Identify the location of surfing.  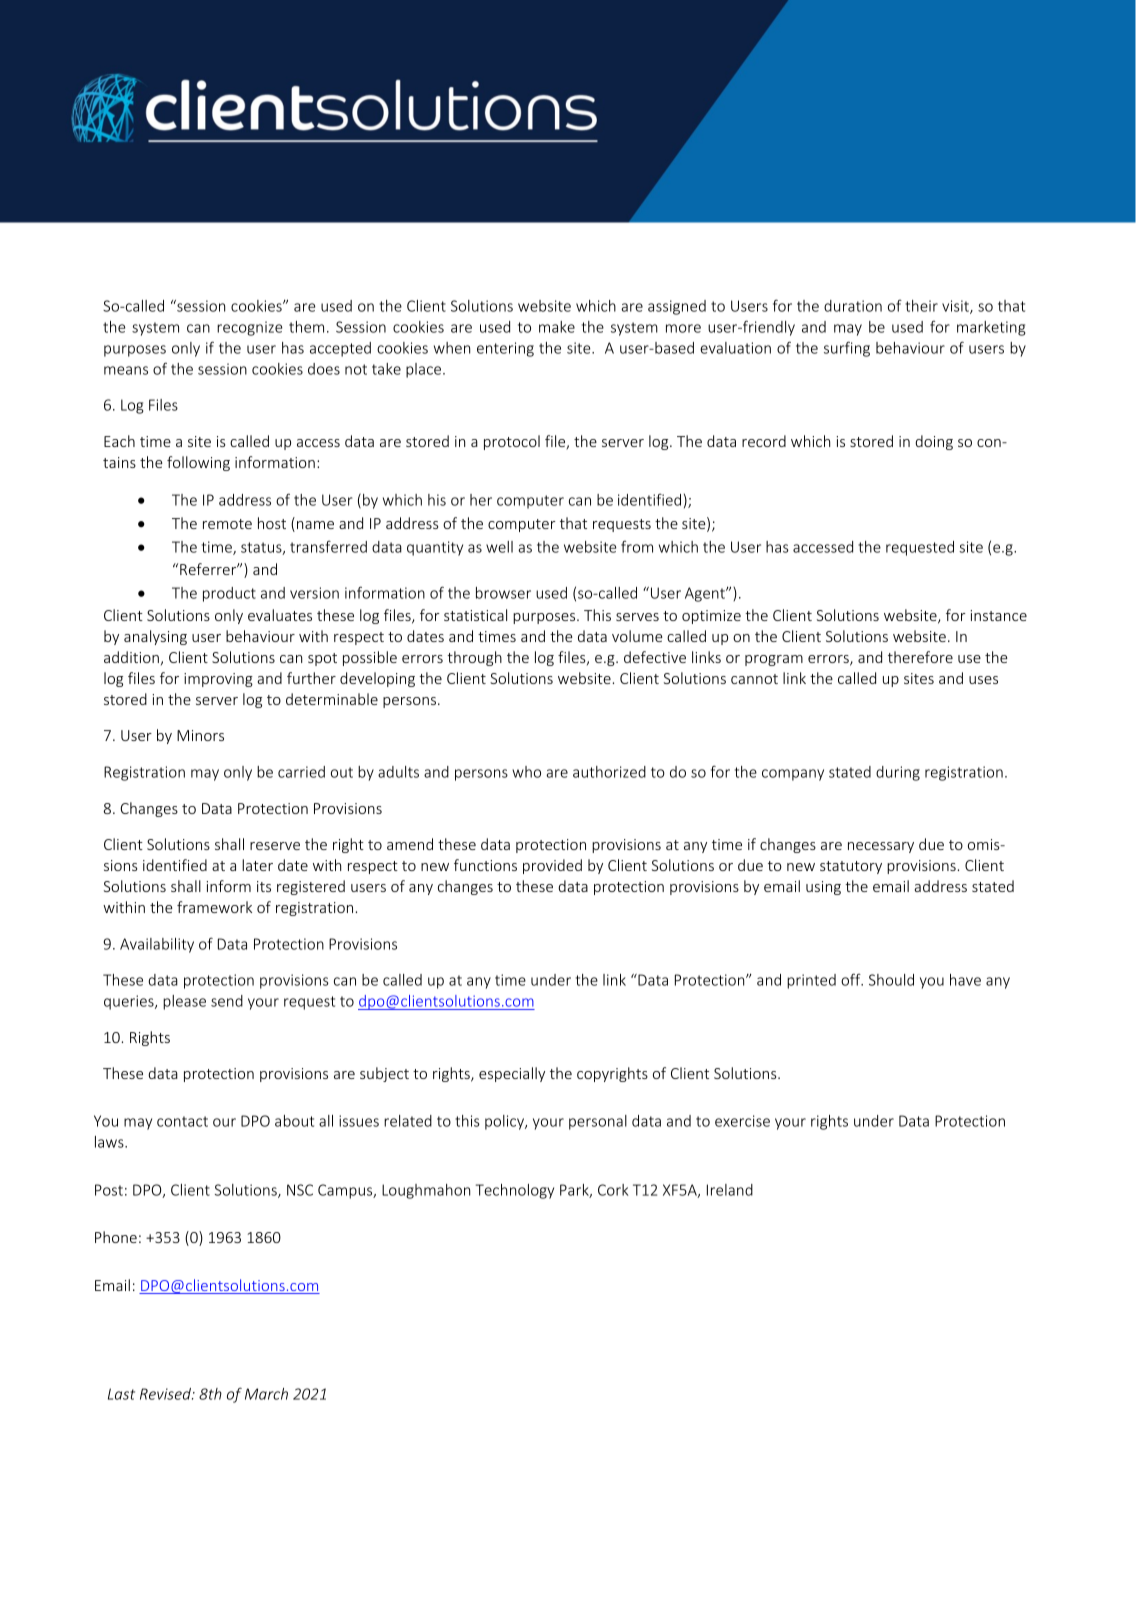
(847, 349).
